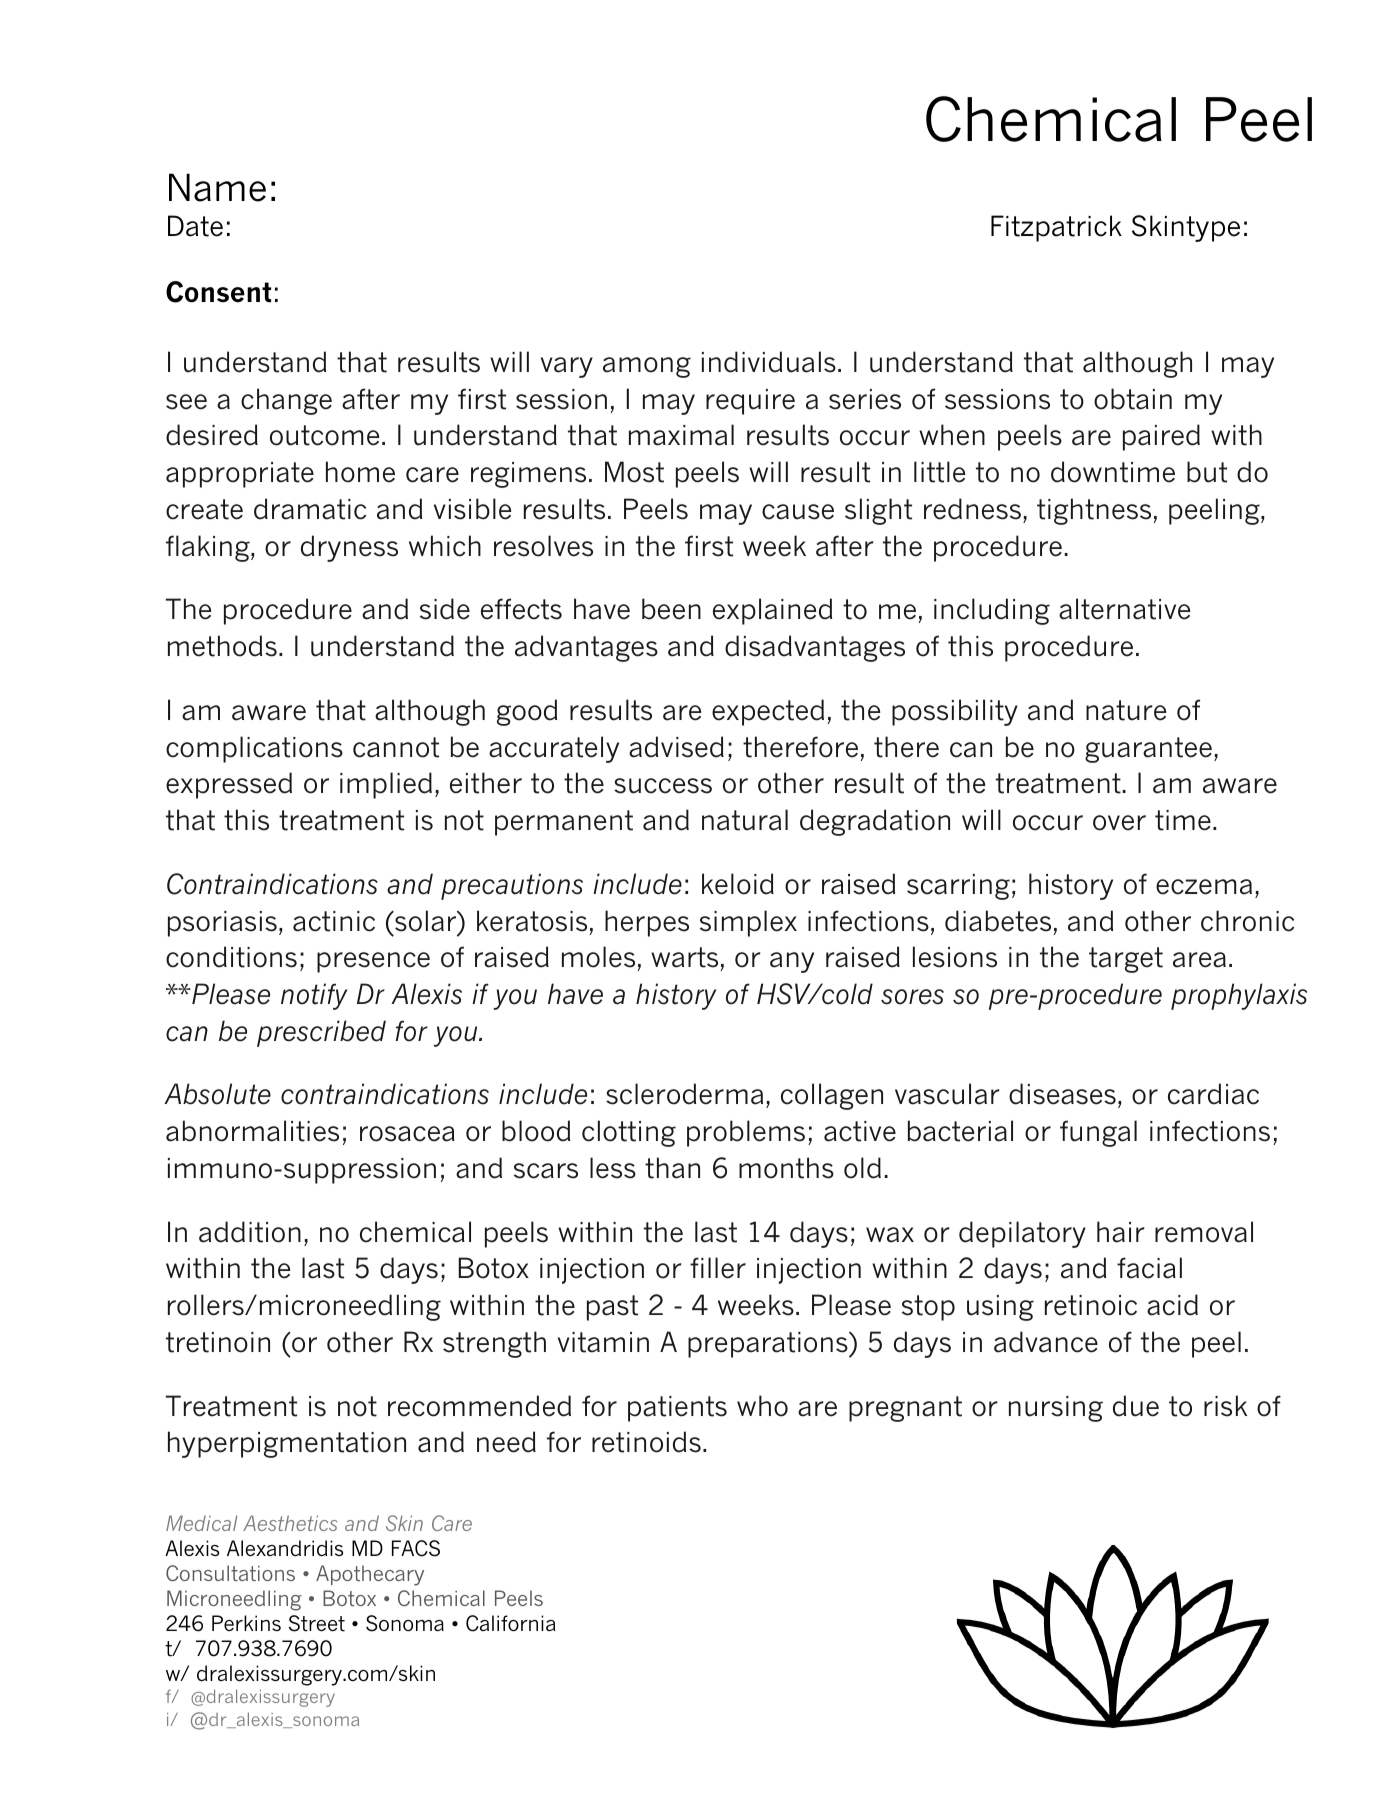 The height and width of the document is (1812, 1400). I want to click on tightness, so click(1094, 511).
